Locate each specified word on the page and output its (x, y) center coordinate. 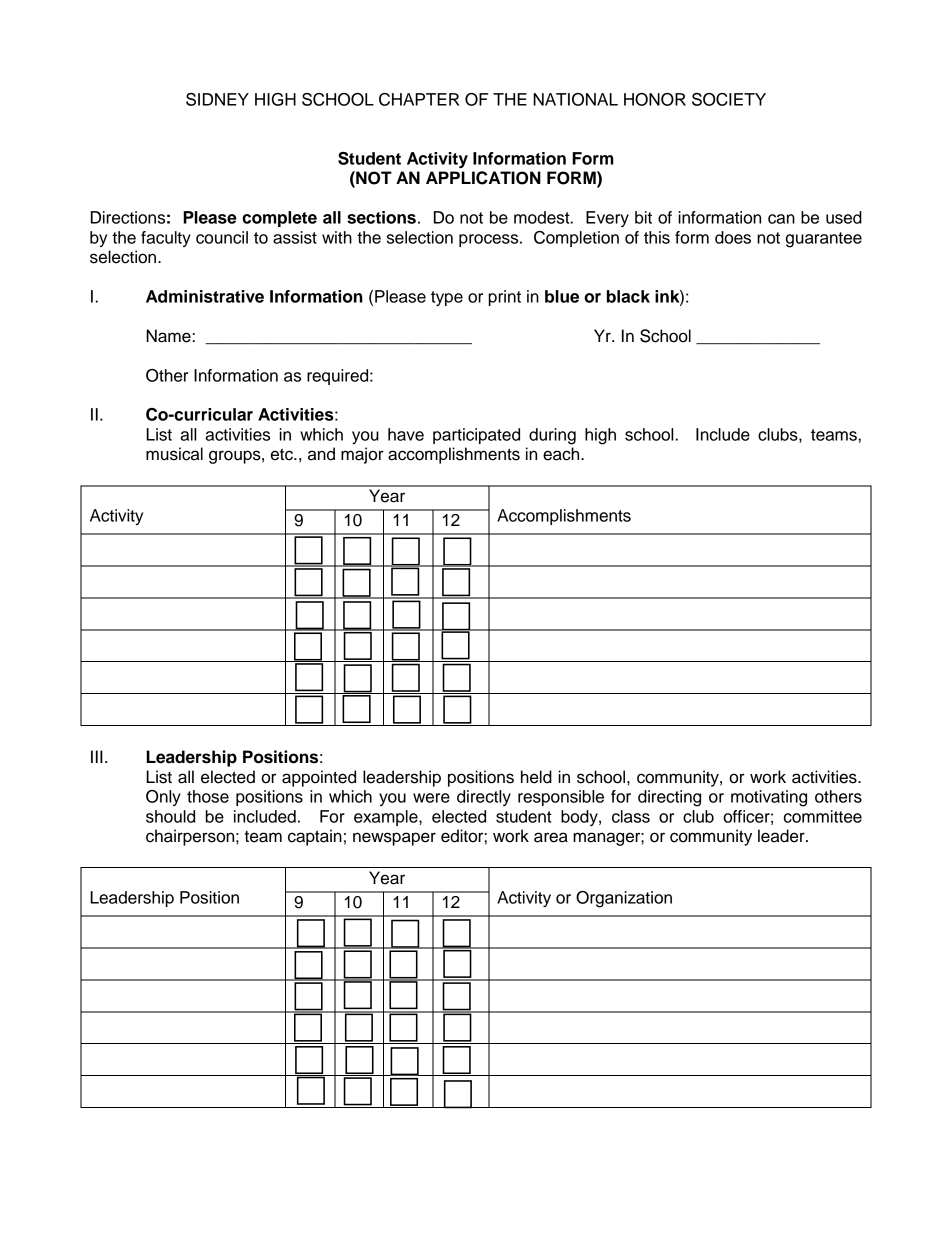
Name (169, 336)
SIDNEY (217, 99)
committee (823, 816)
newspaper (394, 839)
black (628, 296)
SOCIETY (729, 99)
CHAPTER (419, 99)
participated (476, 436)
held (536, 777)
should (170, 816)
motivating (769, 798)
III (97, 756)
